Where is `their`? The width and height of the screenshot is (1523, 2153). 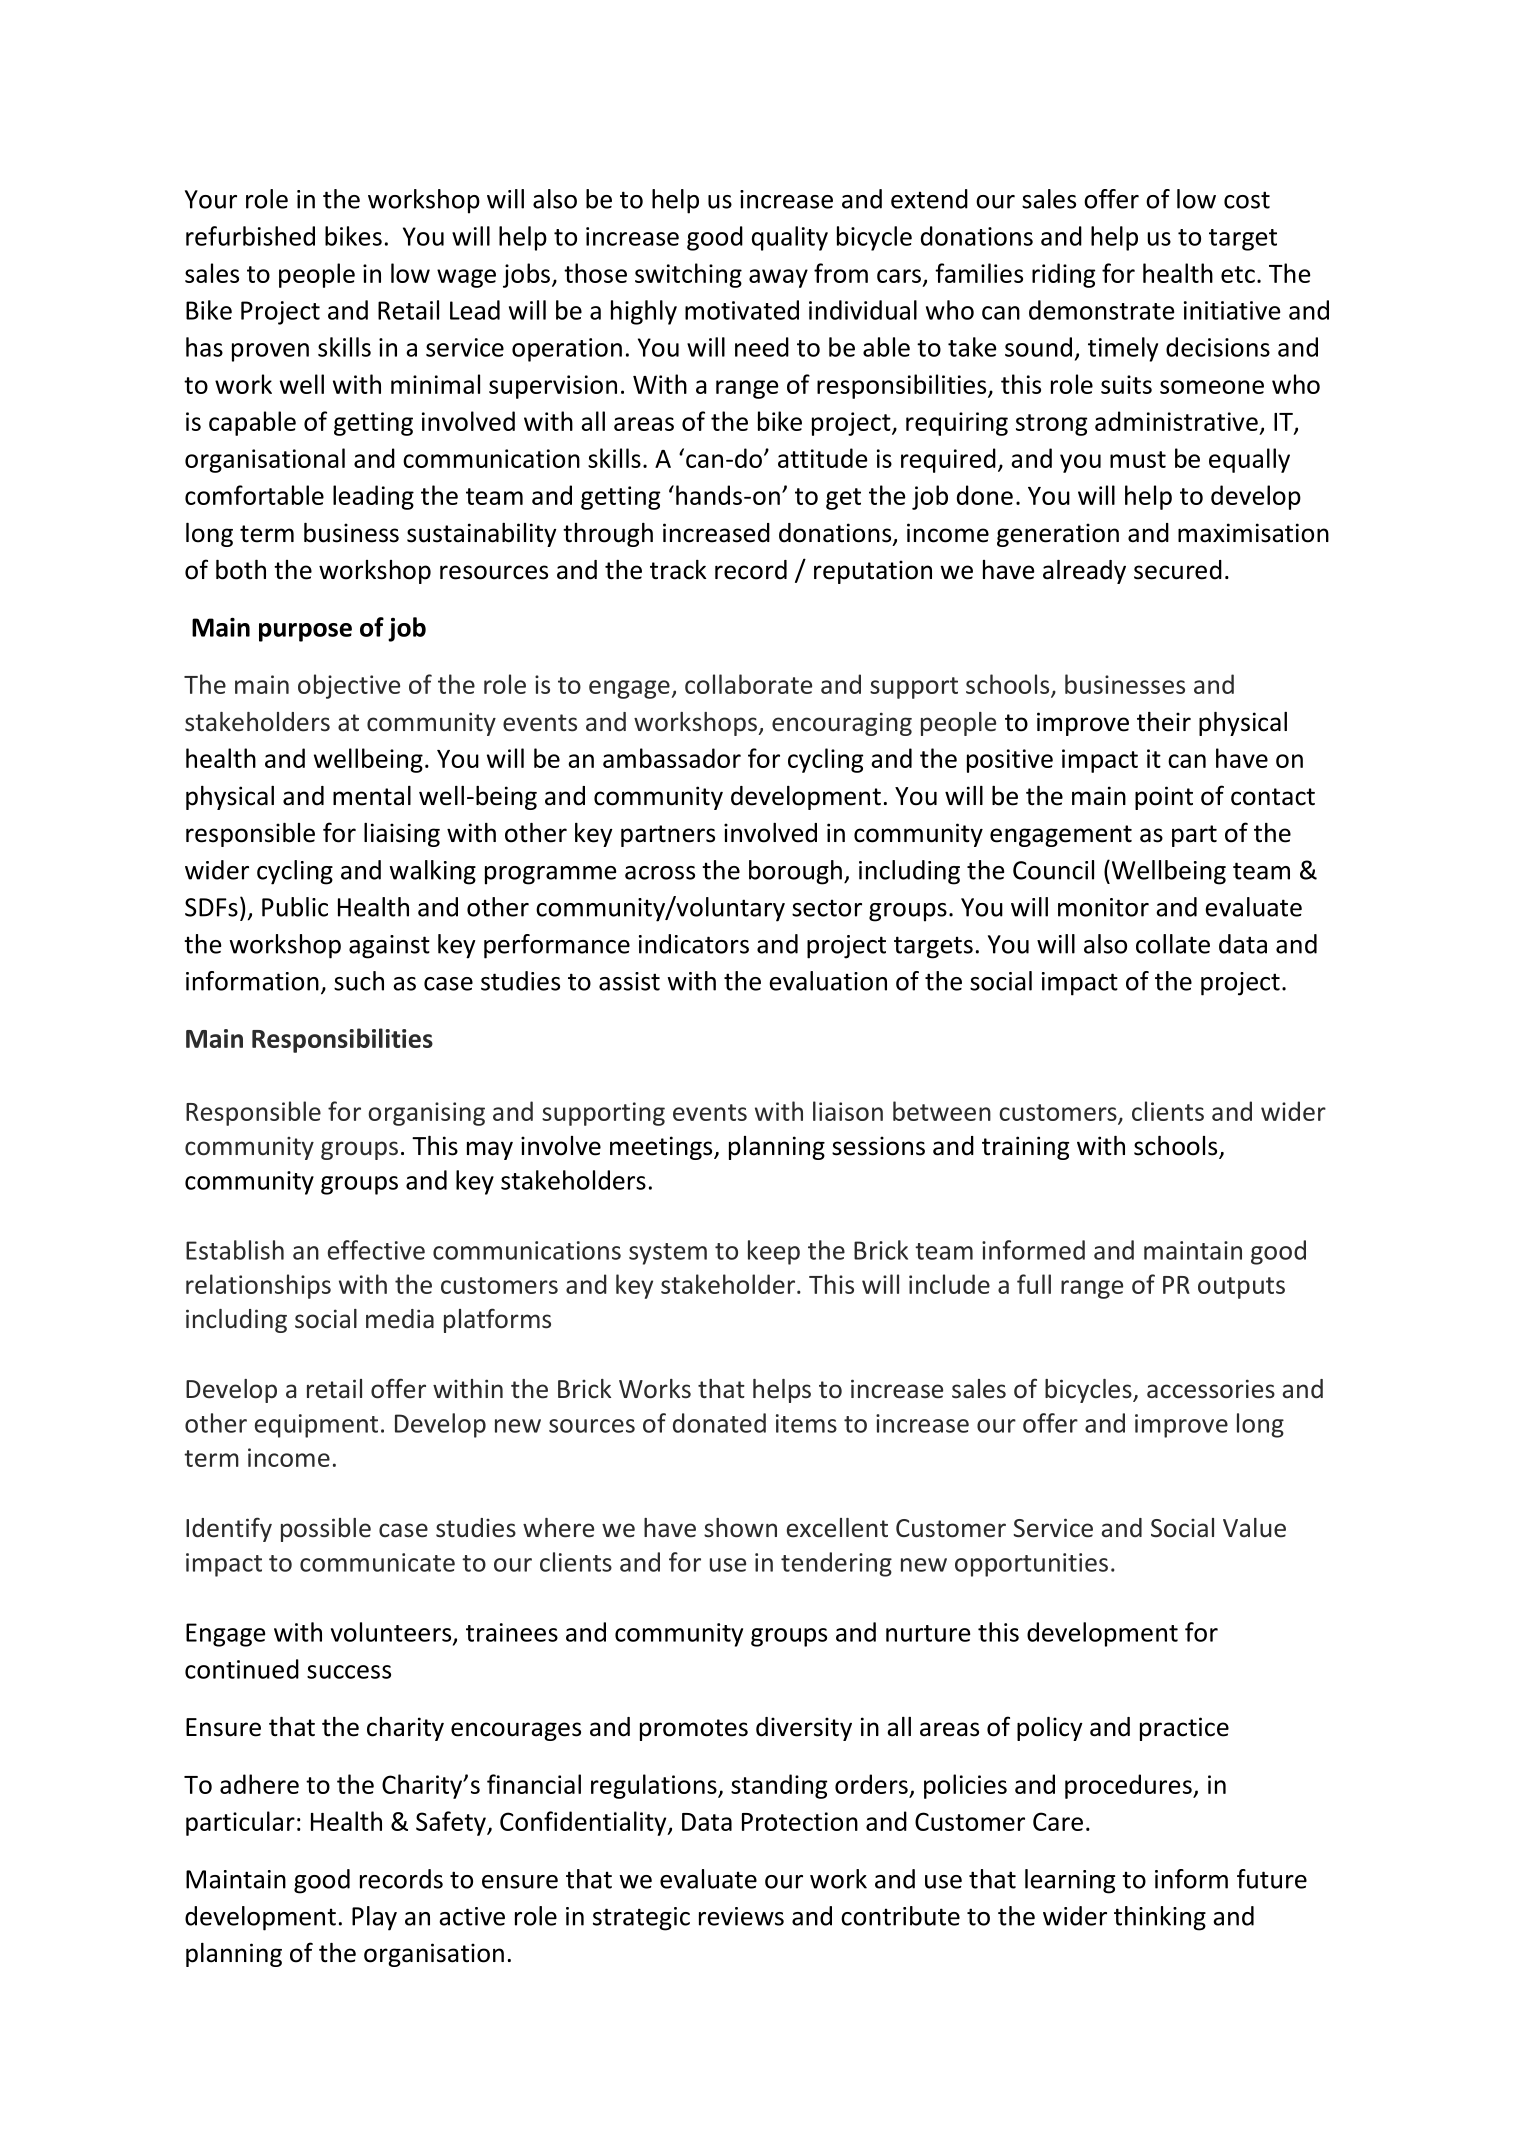
their is located at coordinates (1164, 722).
